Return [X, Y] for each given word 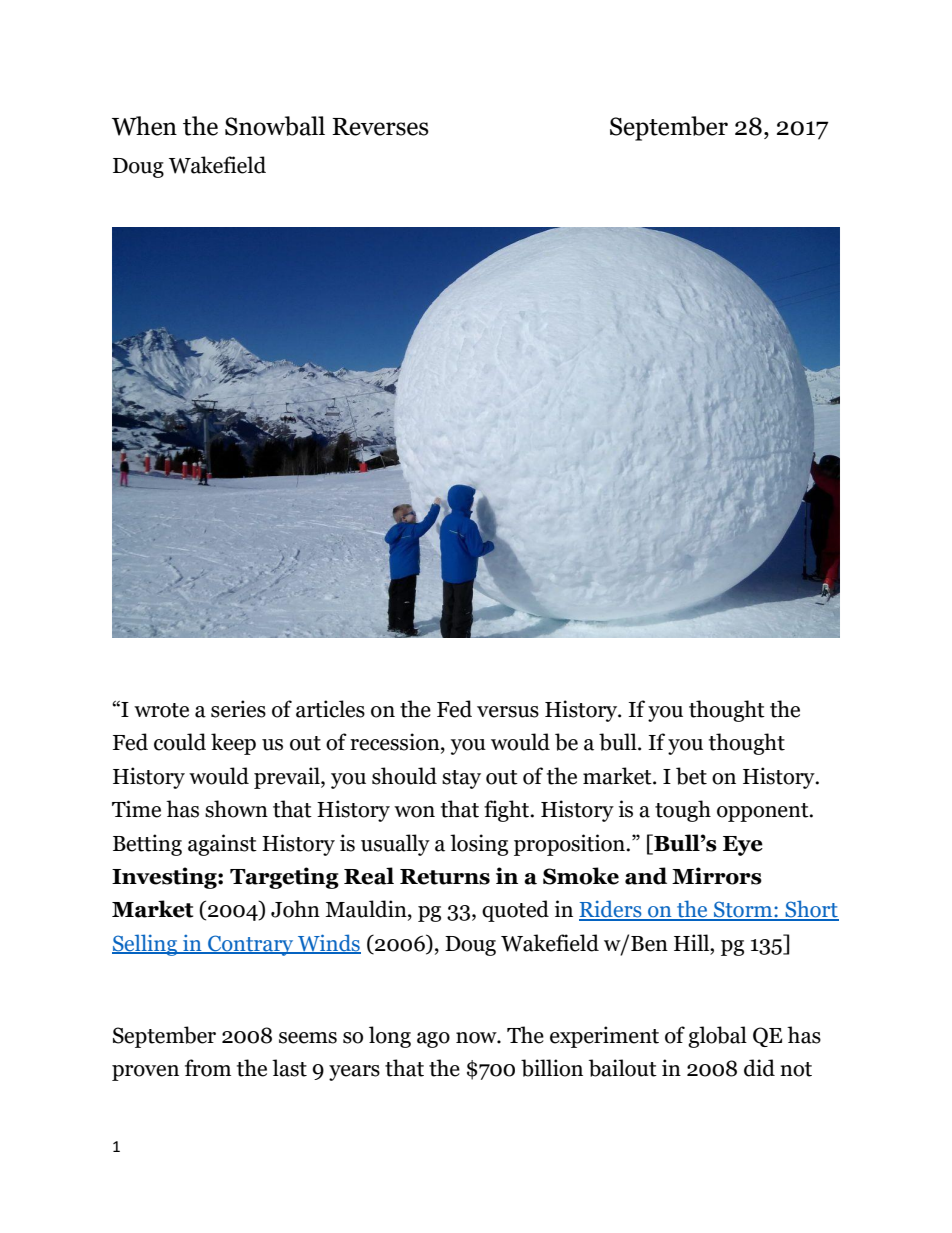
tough [683, 811]
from [208, 1068]
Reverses [380, 127]
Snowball [275, 126]
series [238, 709]
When [144, 126]
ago [433, 1040]
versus [508, 712]
